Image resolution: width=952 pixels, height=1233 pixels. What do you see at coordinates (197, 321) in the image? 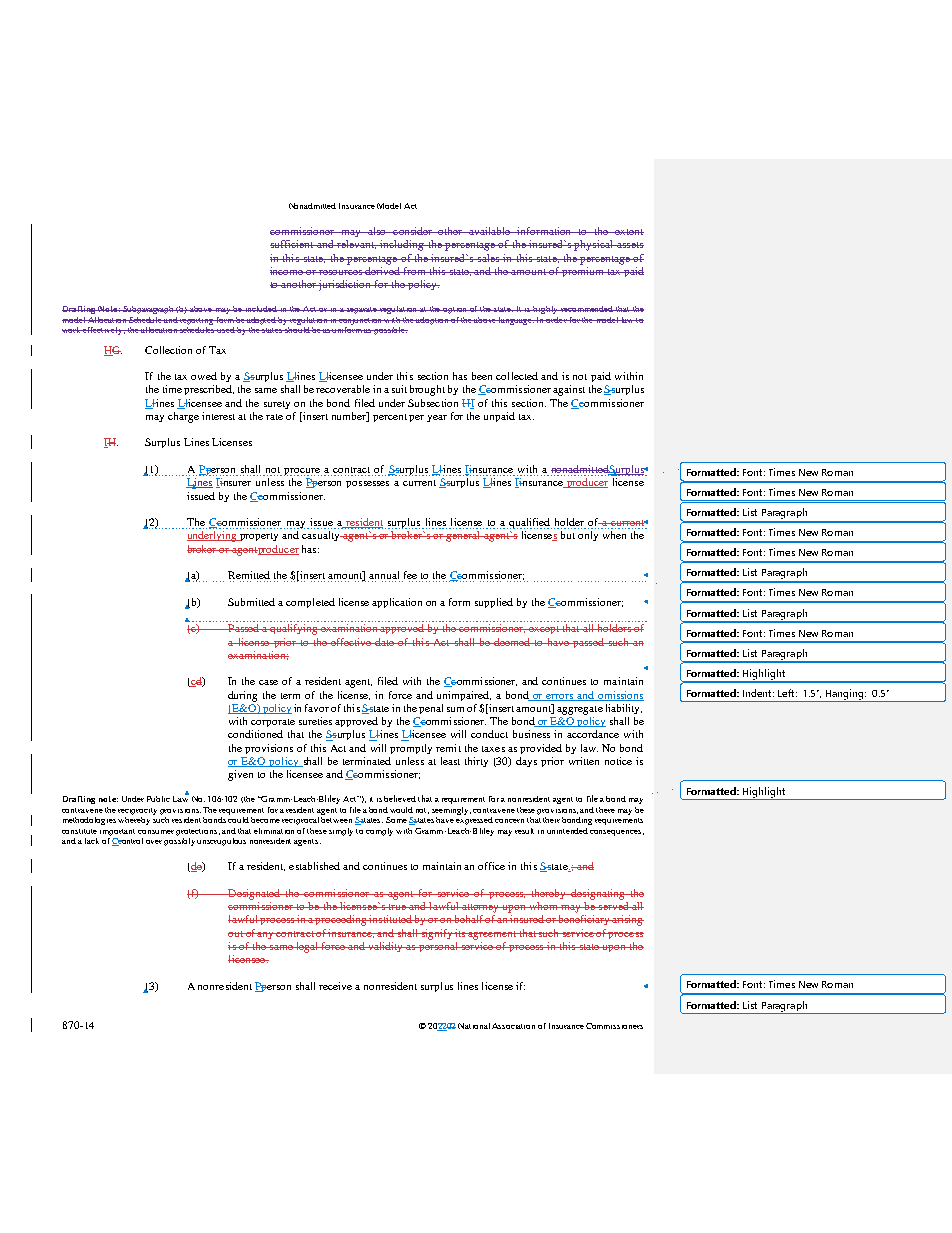
I see `reporting` at bounding box center [197, 321].
